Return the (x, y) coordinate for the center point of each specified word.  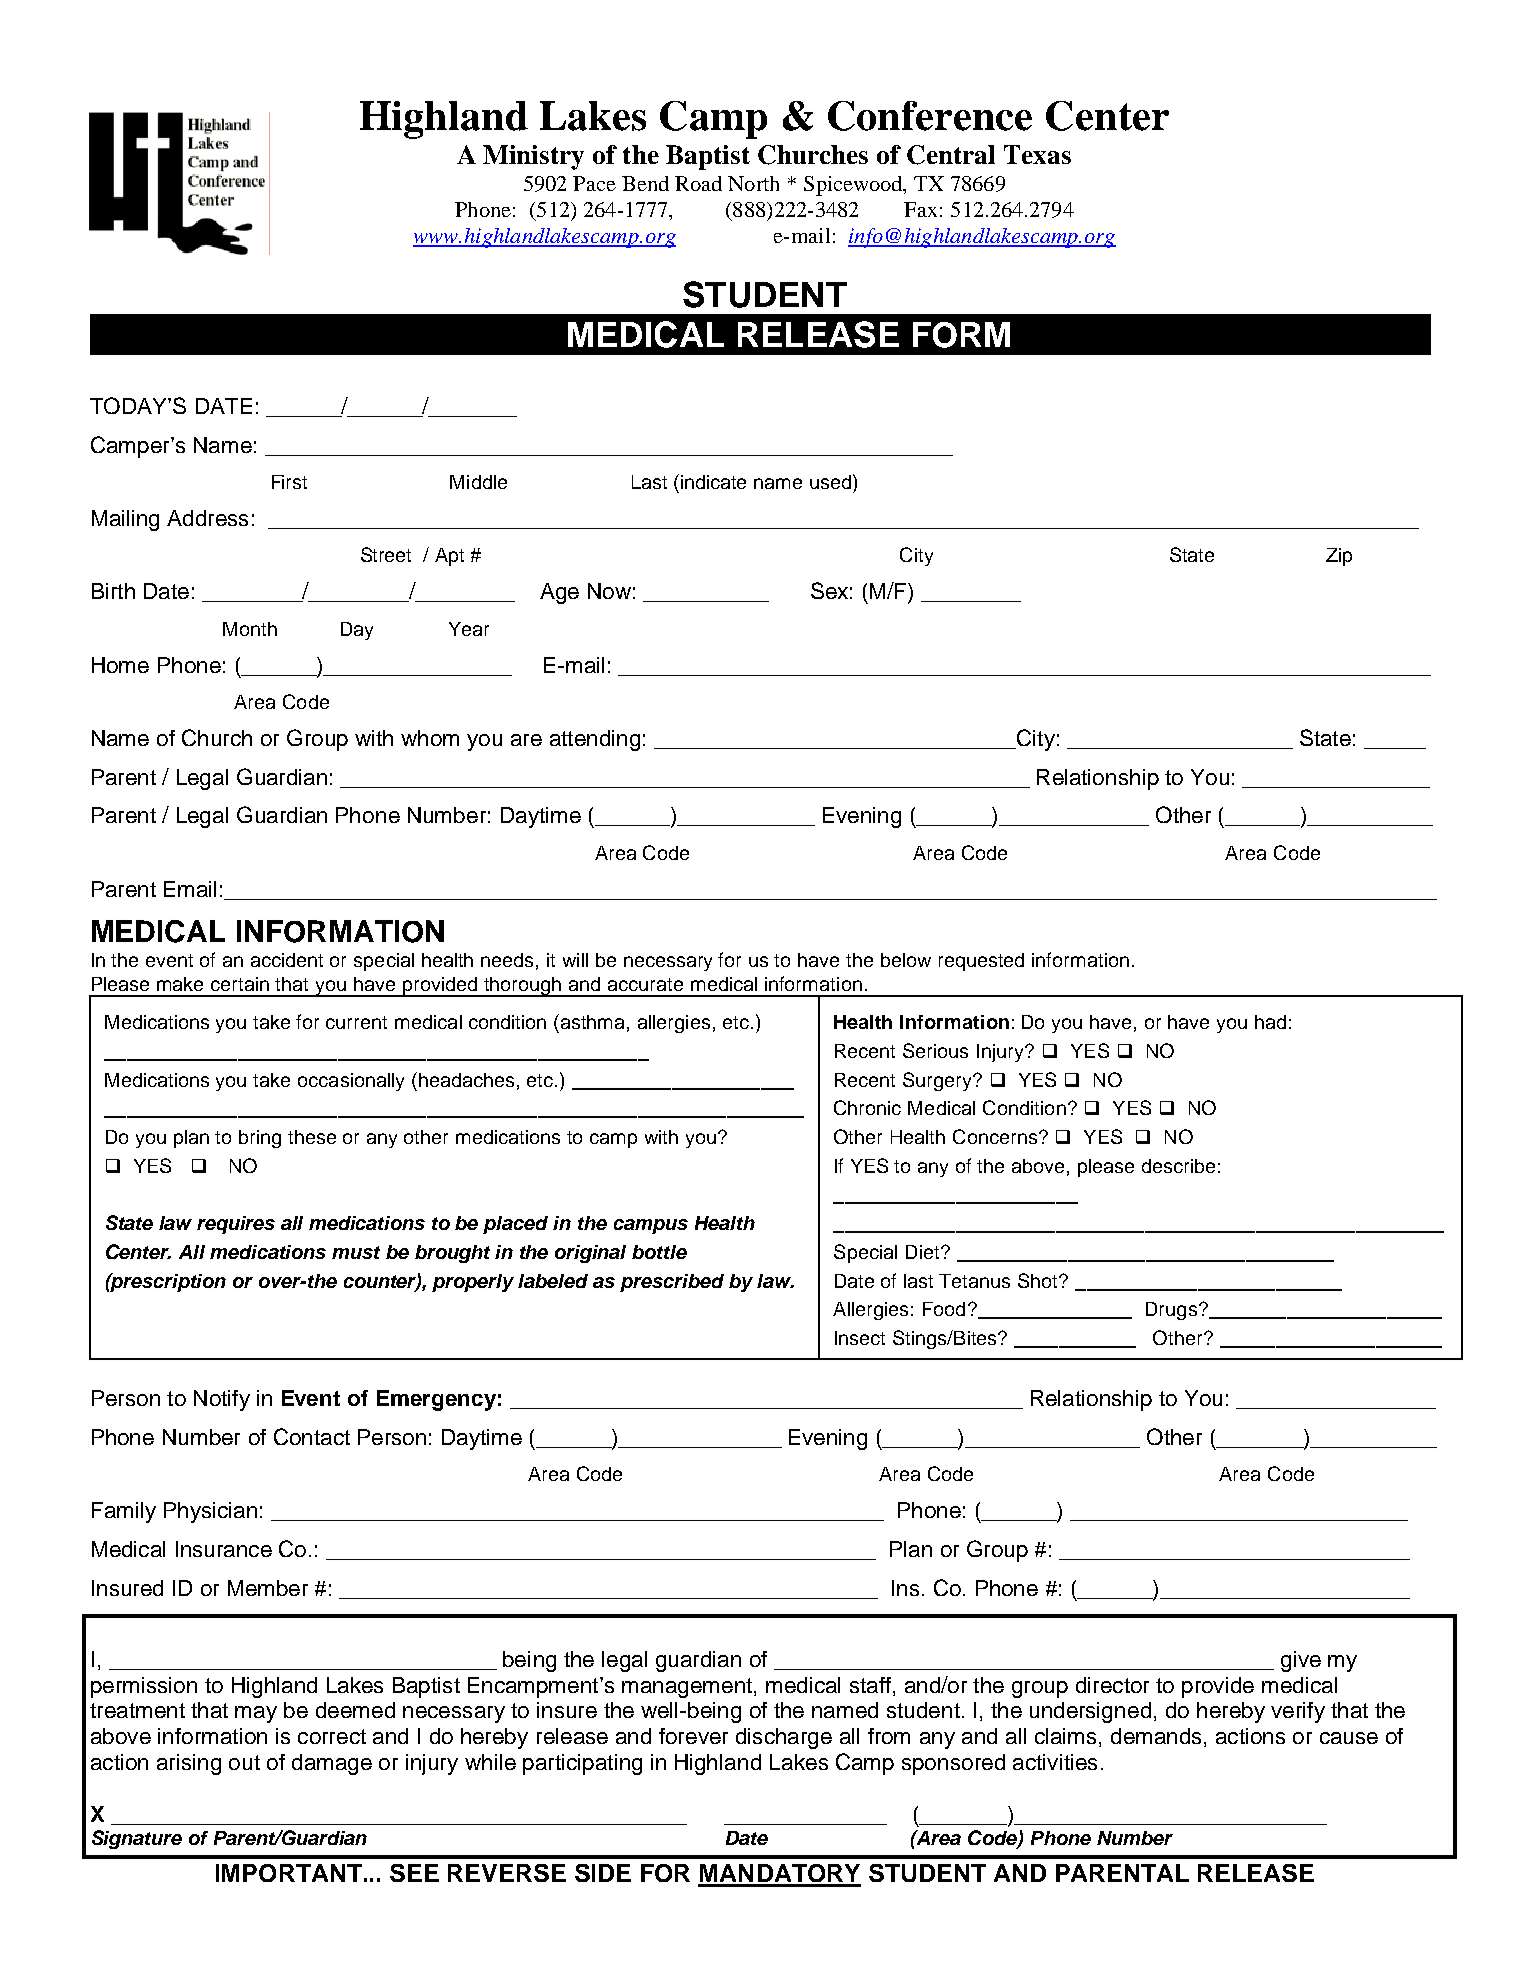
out (244, 1762)
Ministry (533, 157)
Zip (1339, 557)
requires (236, 1225)
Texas (1037, 154)
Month (250, 629)
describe (1178, 1166)
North (753, 183)
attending (595, 740)
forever (693, 1736)
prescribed (672, 1283)
